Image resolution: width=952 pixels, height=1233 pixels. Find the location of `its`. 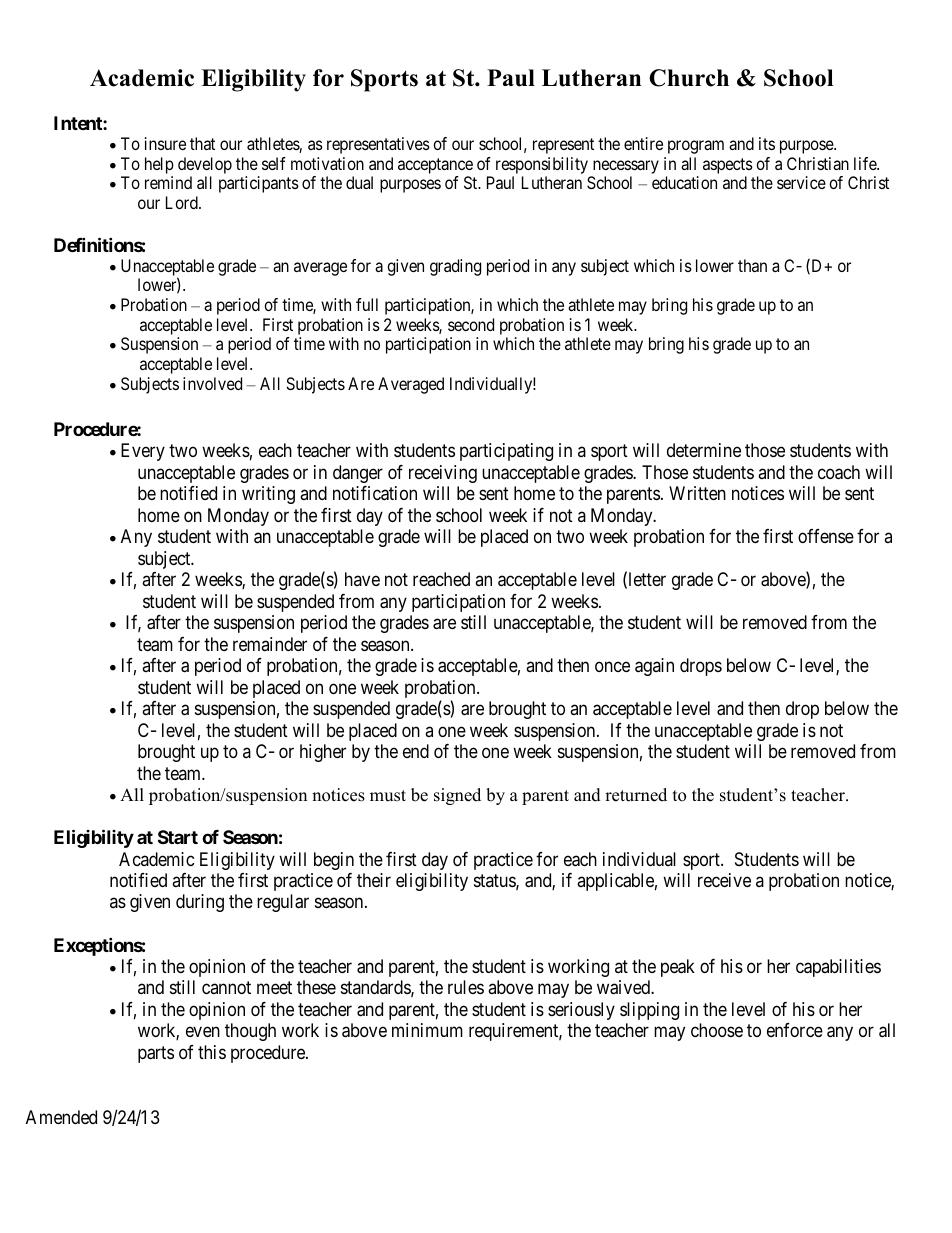

its is located at coordinates (767, 143).
